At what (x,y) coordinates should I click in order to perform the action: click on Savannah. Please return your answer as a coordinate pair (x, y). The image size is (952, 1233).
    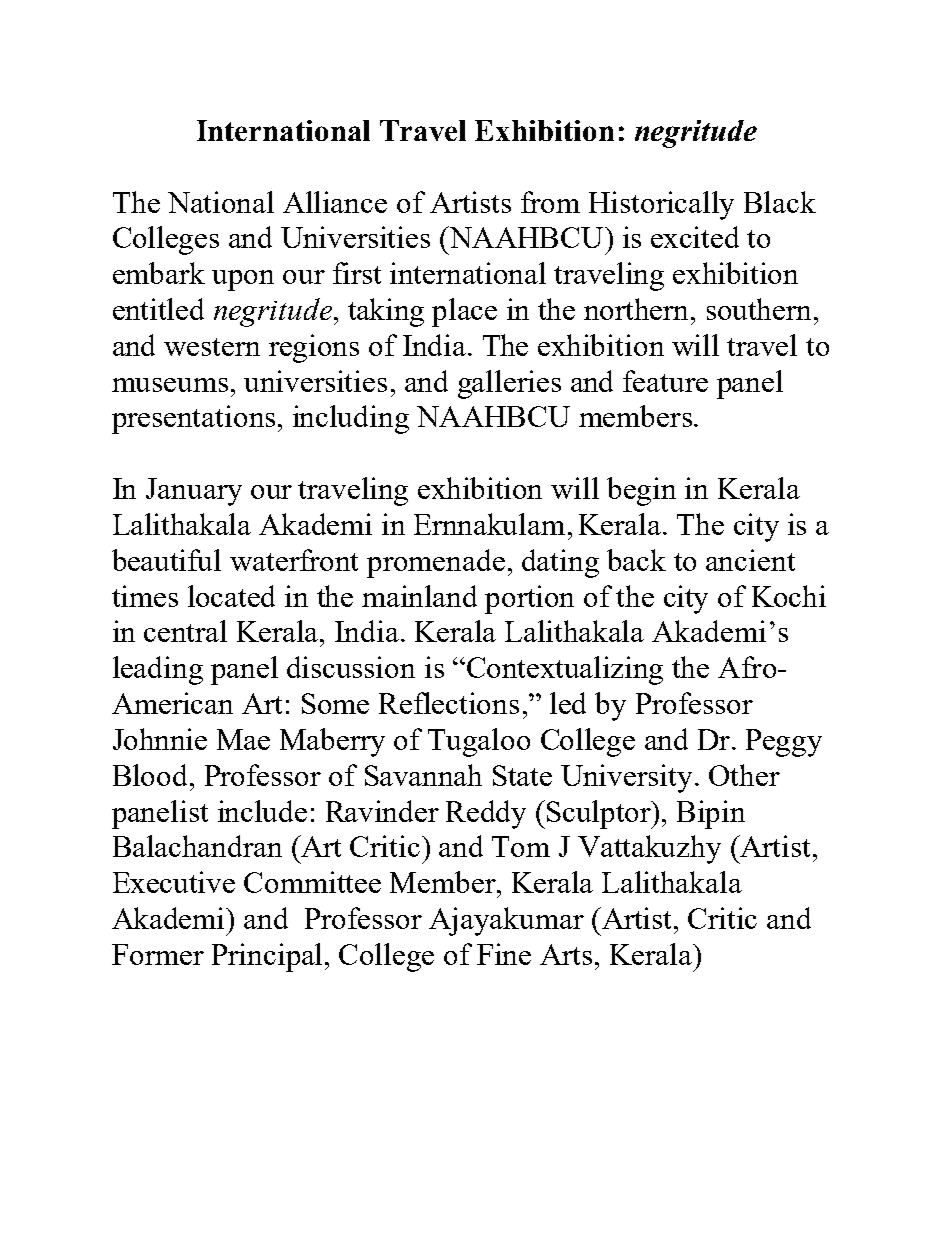
    Looking at the image, I should click on (423, 775).
